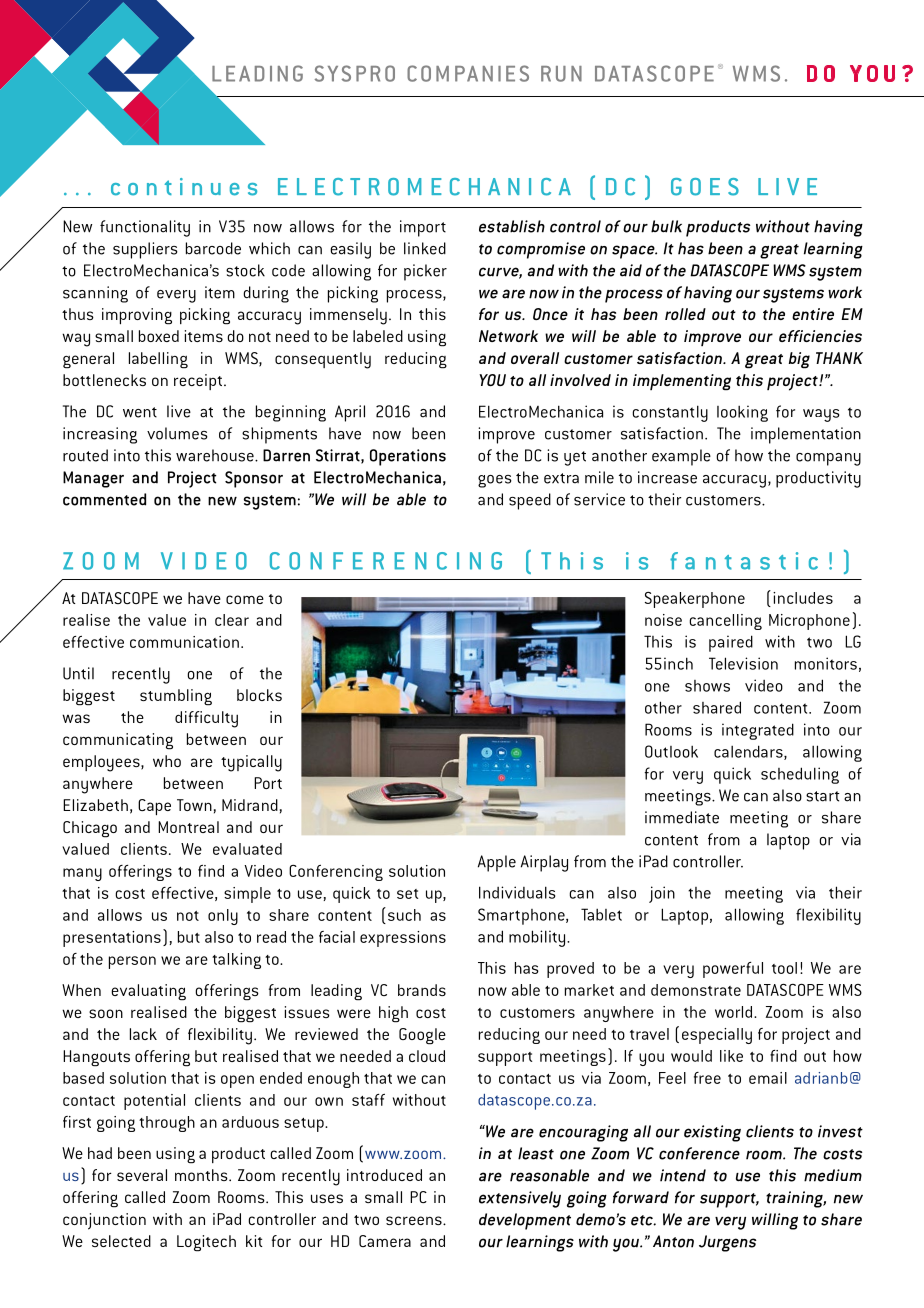 The image size is (924, 1308). I want to click on volumes, so click(177, 433).
